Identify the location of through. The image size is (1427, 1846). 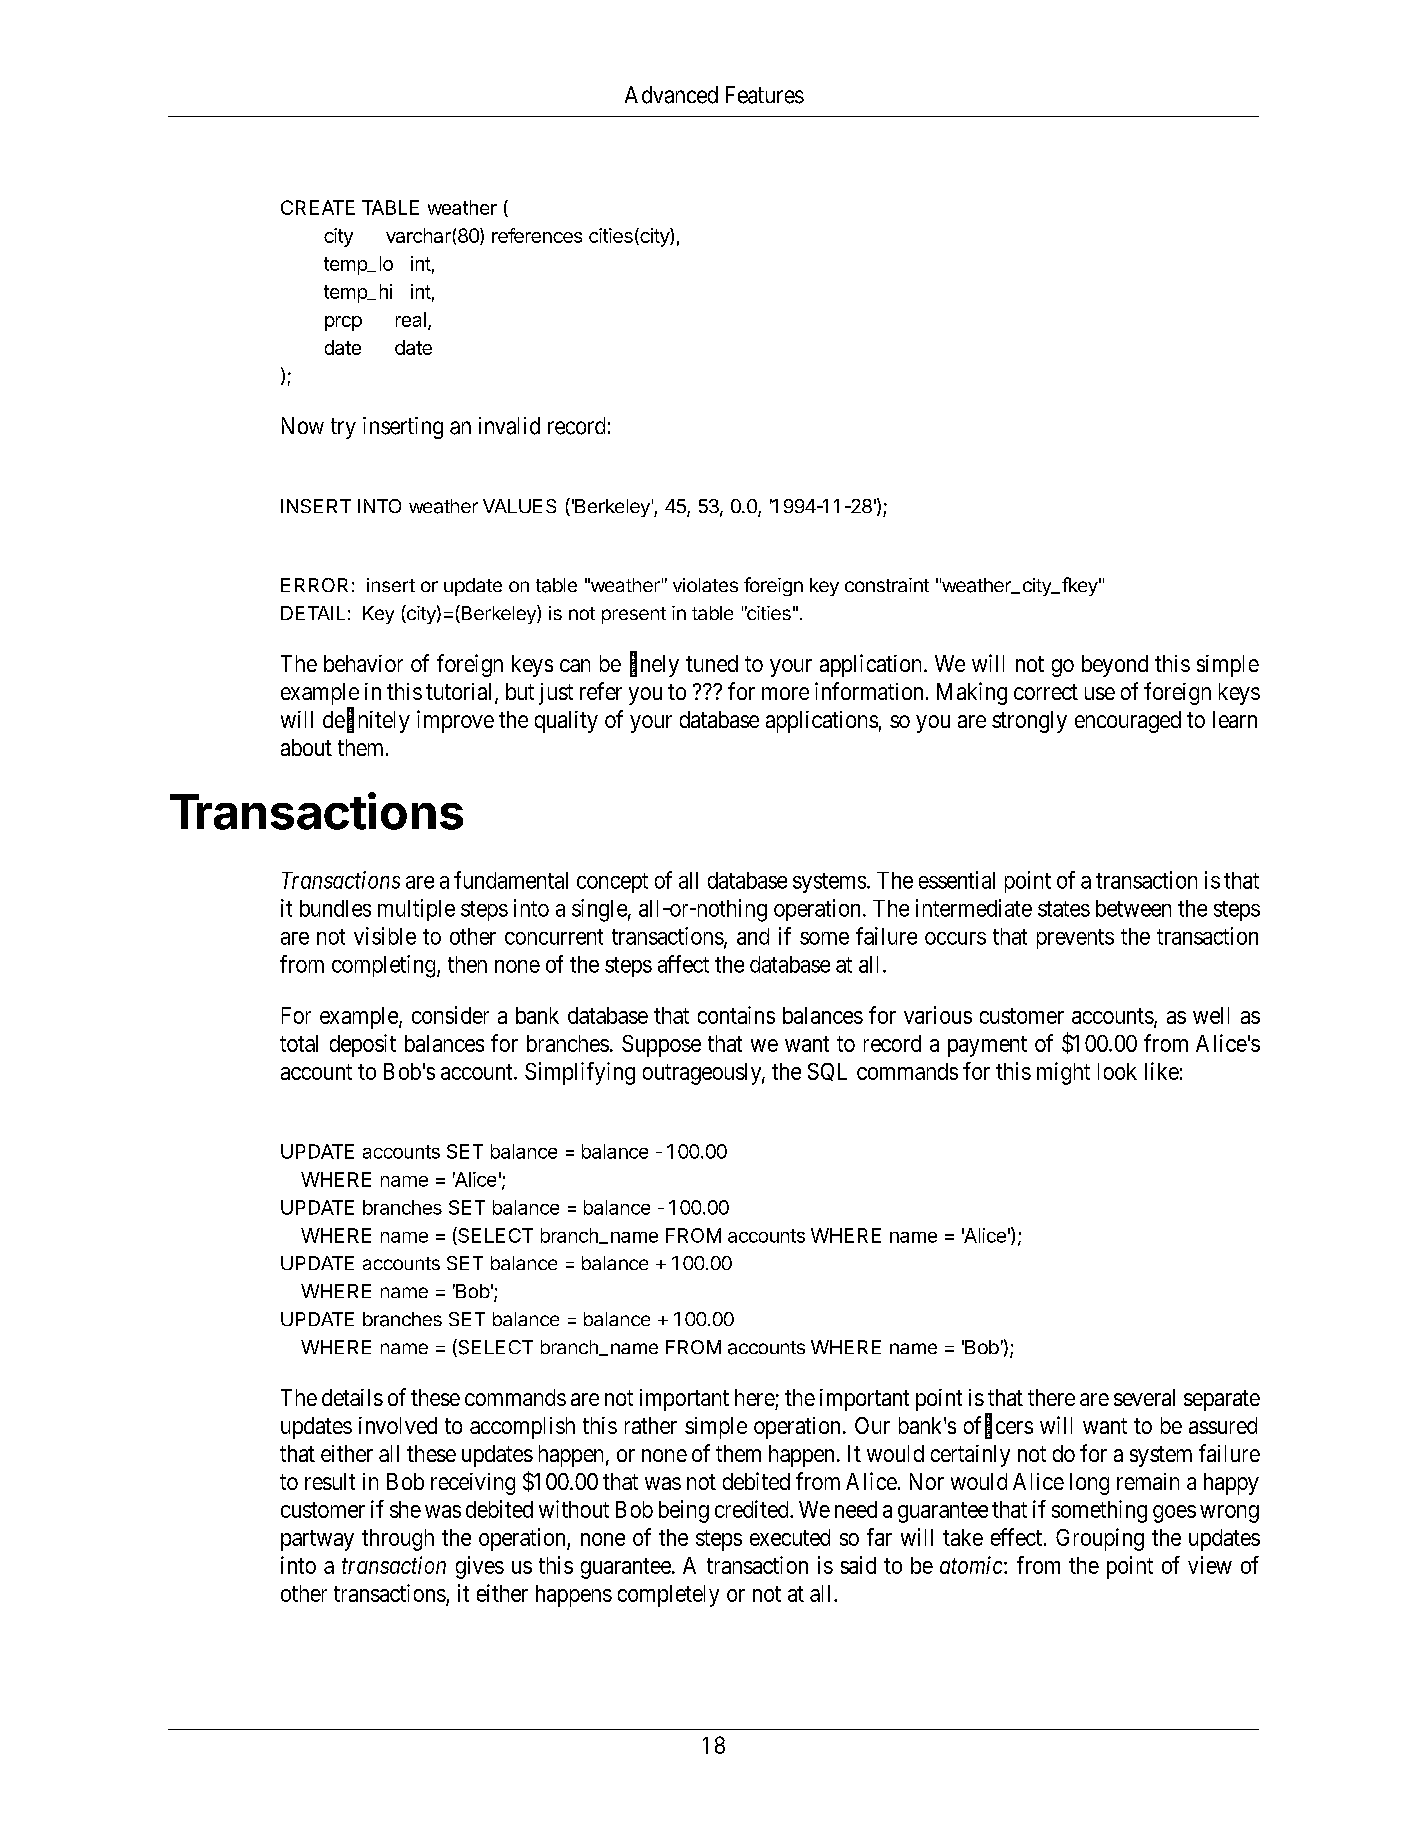
(398, 1540).
